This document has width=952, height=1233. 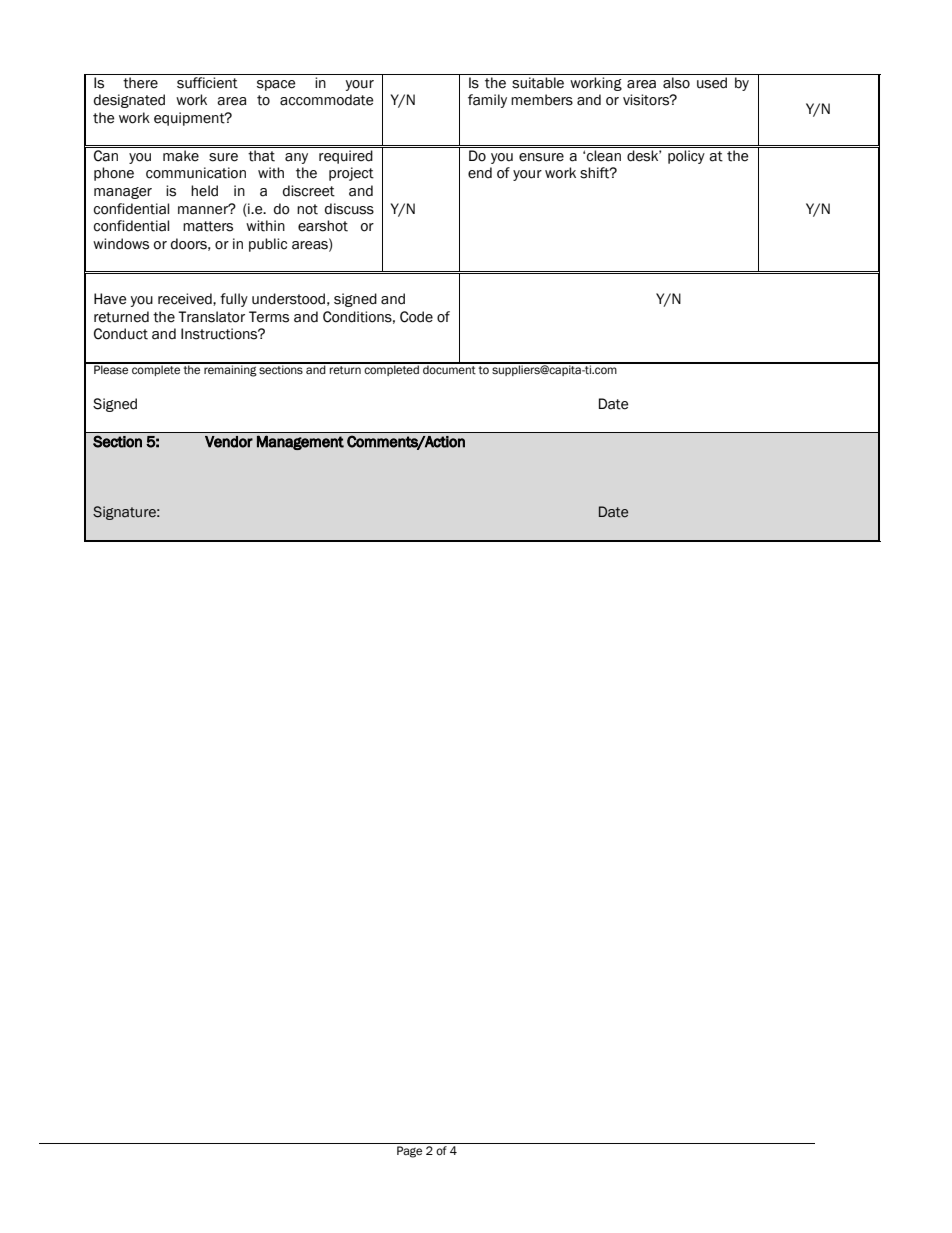 I want to click on family, so click(x=487, y=101).
